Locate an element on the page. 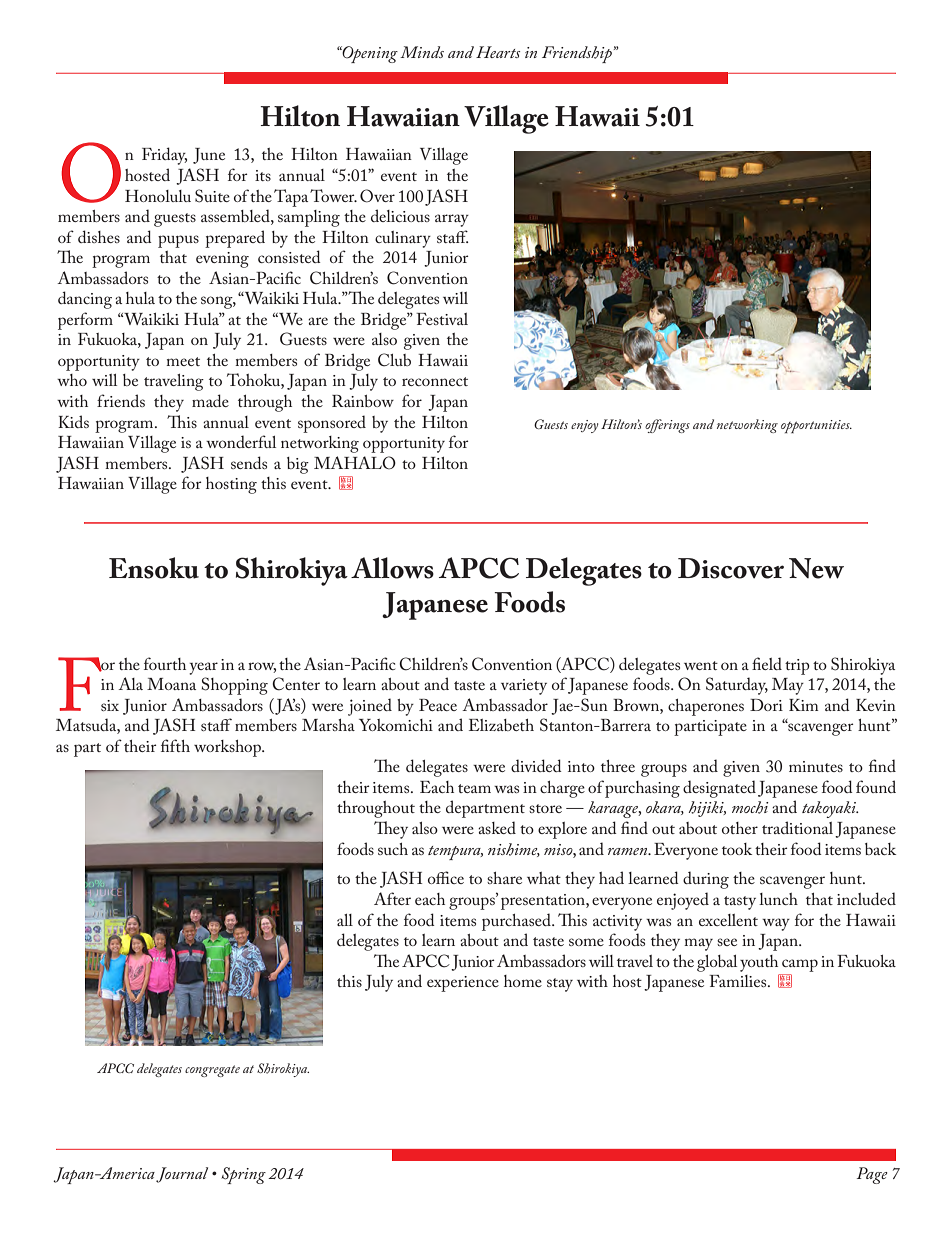 The width and height of the page is (952, 1233). Minds is located at coordinates (422, 52).
